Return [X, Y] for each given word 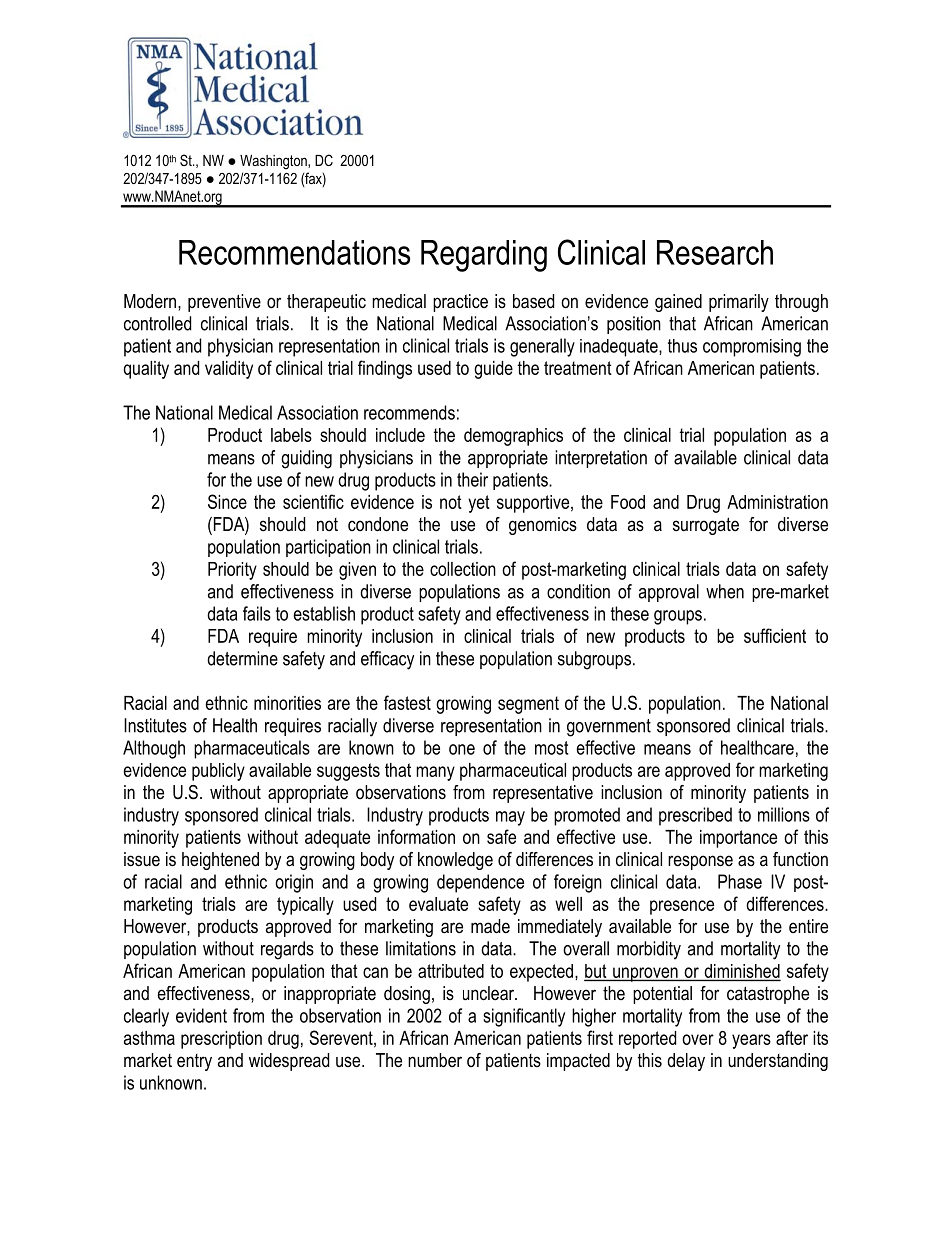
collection [463, 569]
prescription [221, 1040]
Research [715, 252]
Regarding [484, 256]
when [725, 591]
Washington [274, 162]
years [751, 1041]
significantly [524, 1017]
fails [257, 613]
